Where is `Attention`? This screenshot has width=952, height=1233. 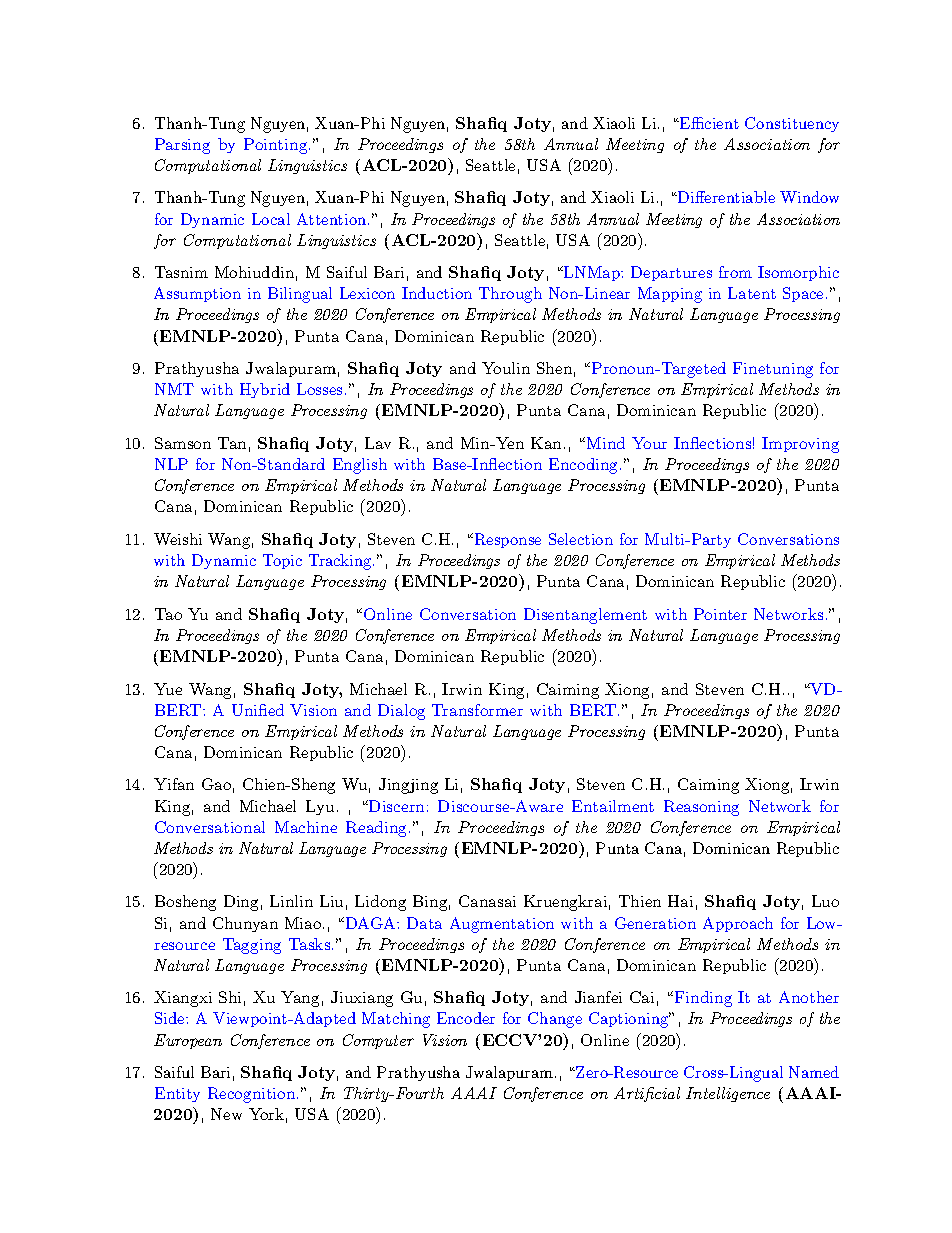
Attention is located at coordinates (333, 219).
